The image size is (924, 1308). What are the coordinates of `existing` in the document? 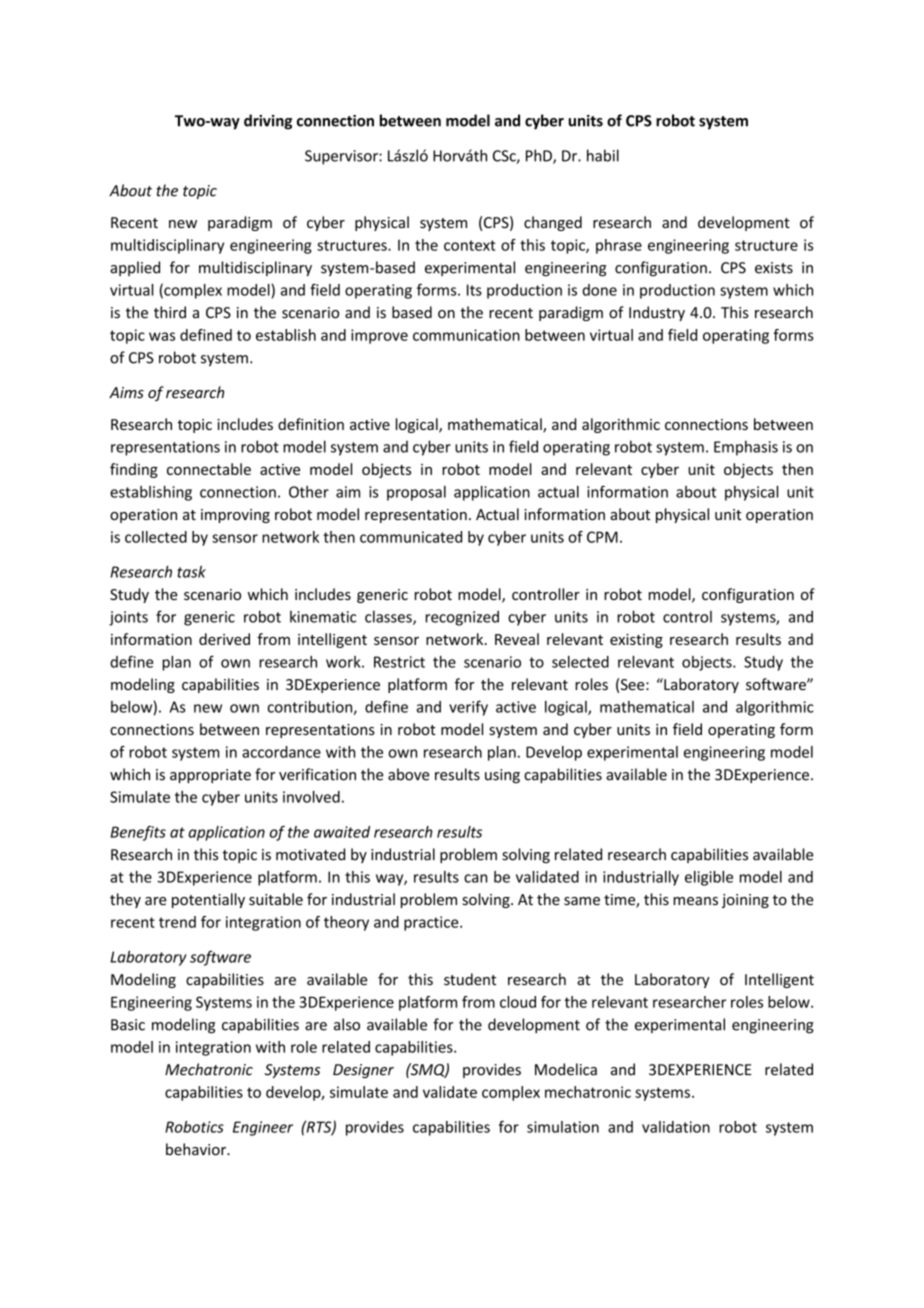 It's located at (636, 641).
